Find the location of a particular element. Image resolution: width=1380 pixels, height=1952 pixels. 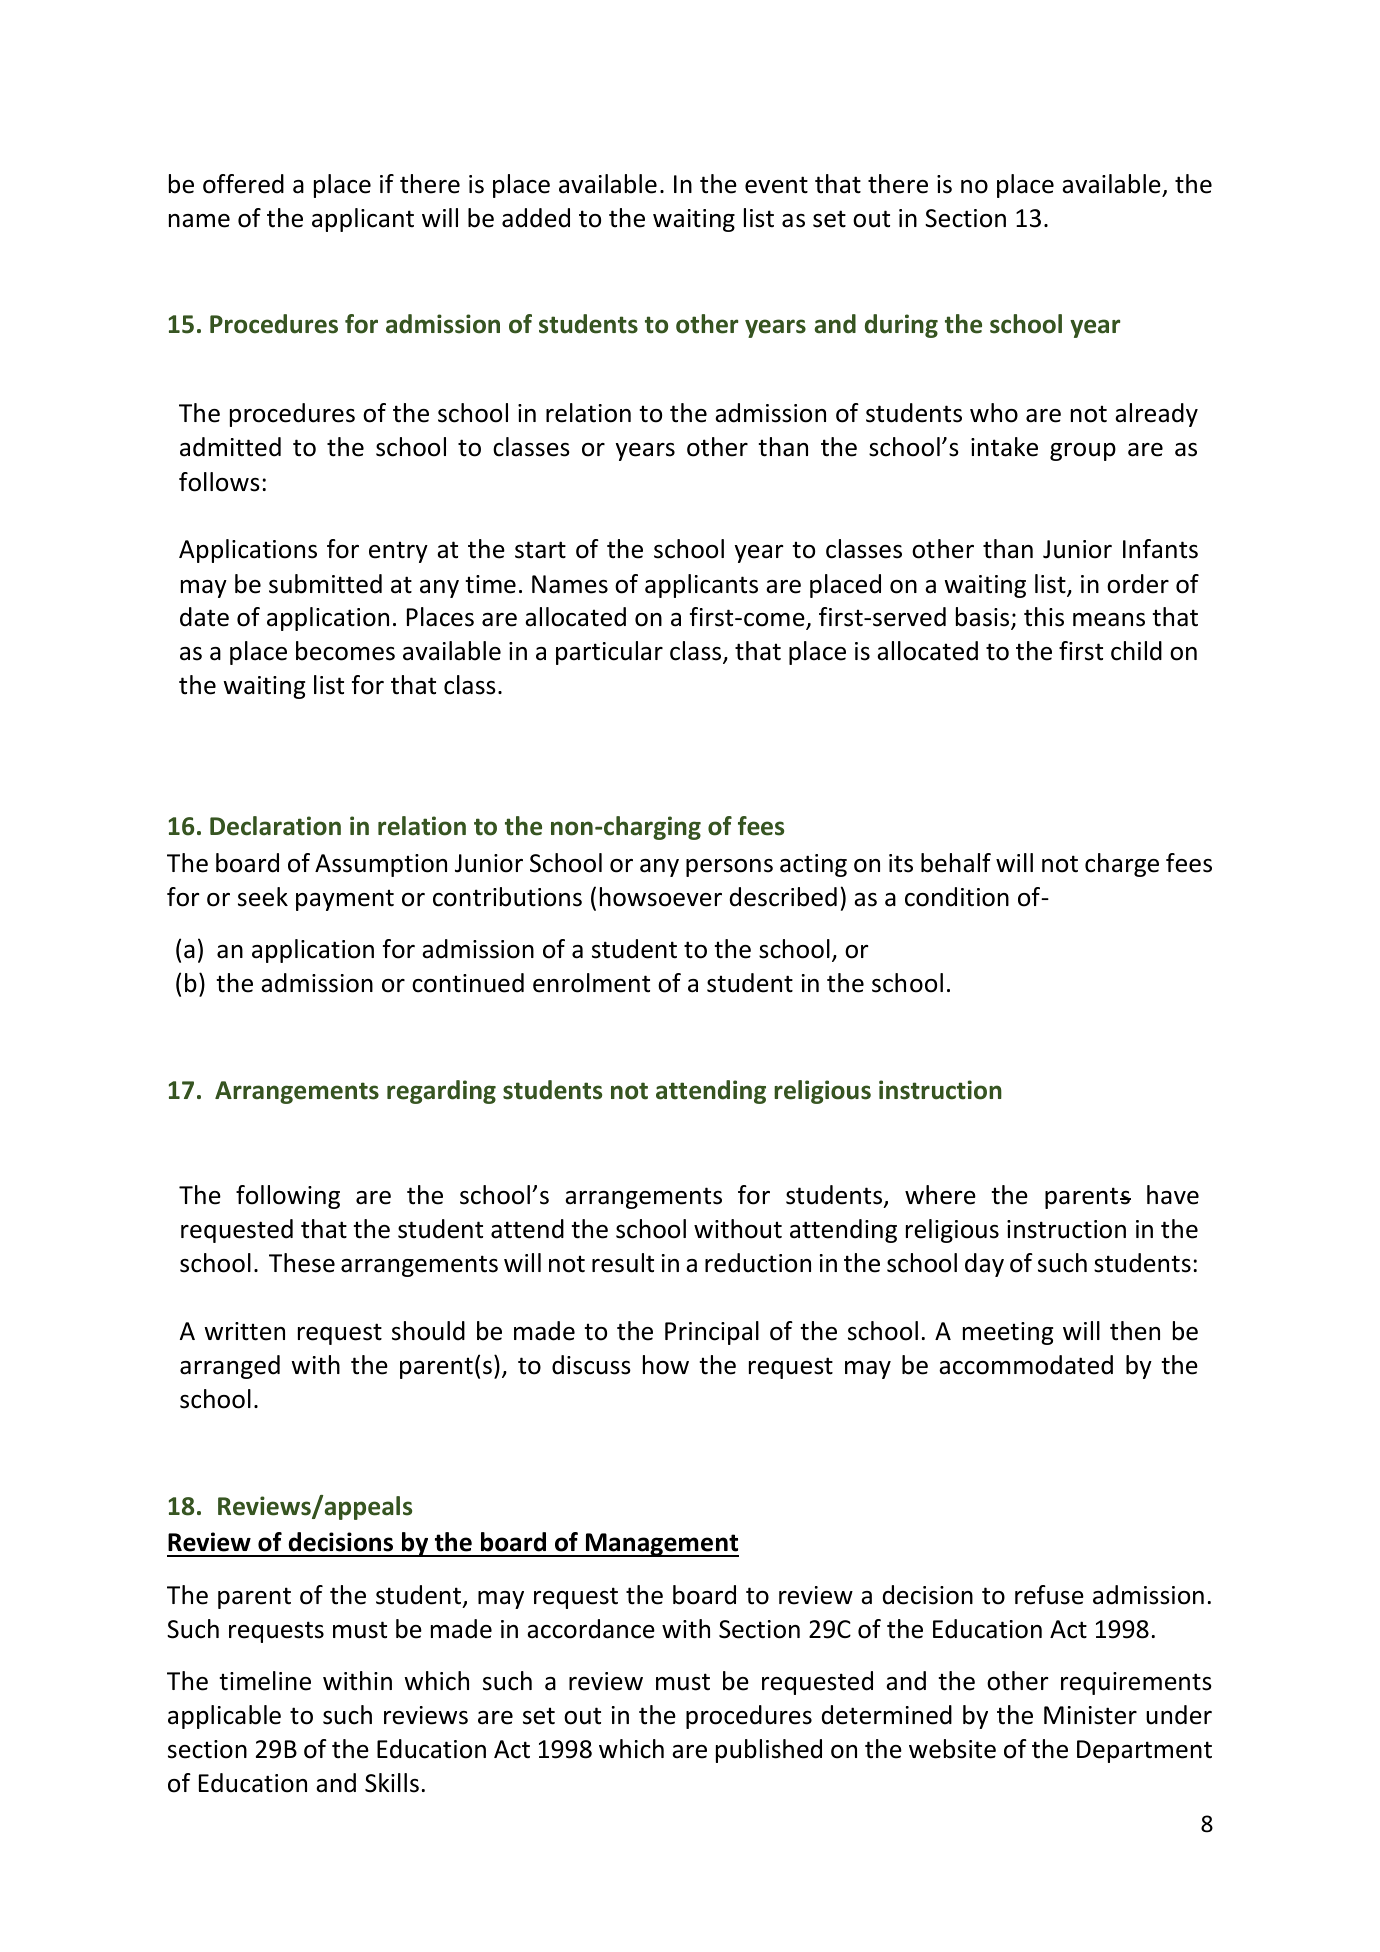

written is located at coordinates (244, 1331).
